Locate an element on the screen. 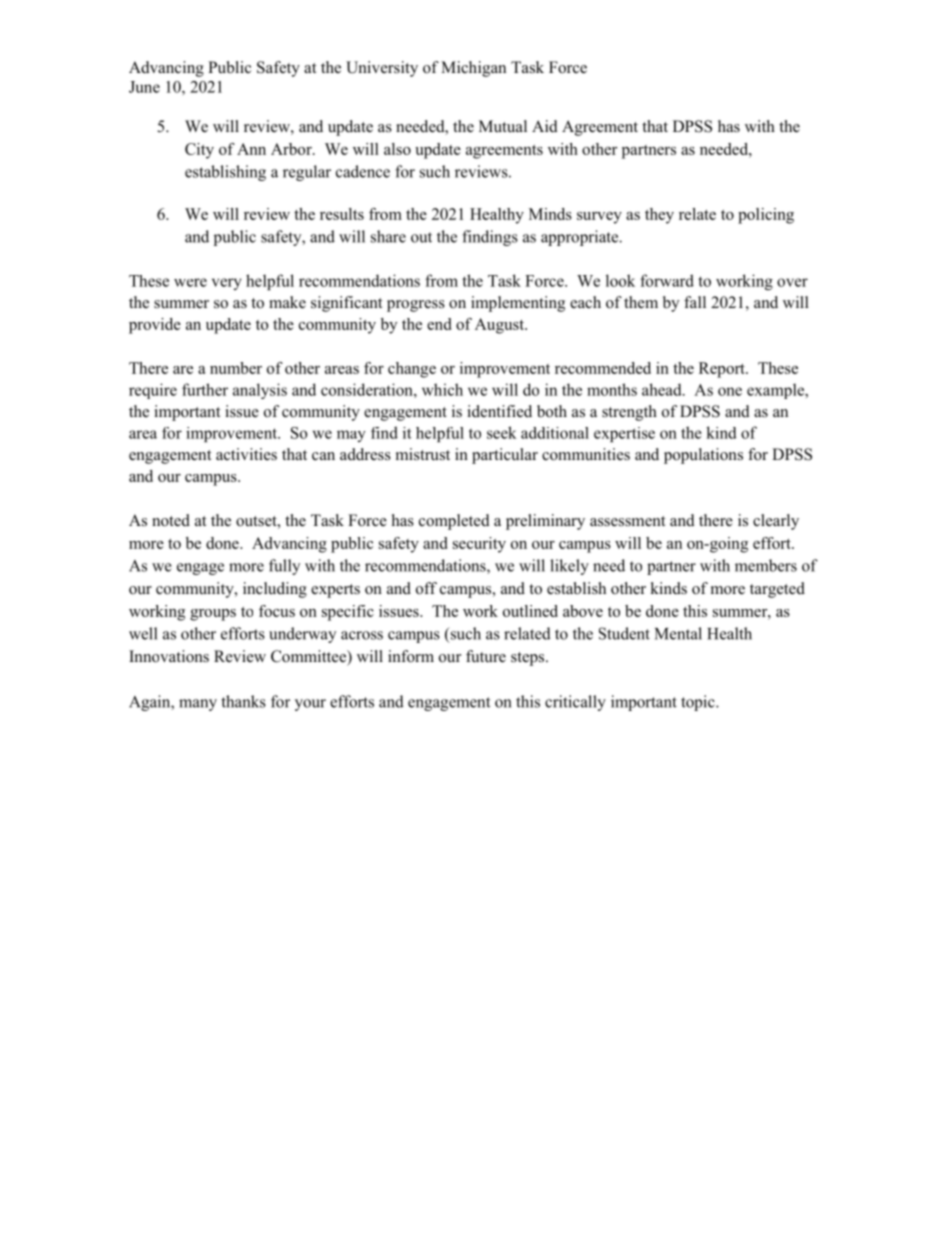 The width and height of the screenshot is (952, 1233). Report is located at coordinates (723, 370).
